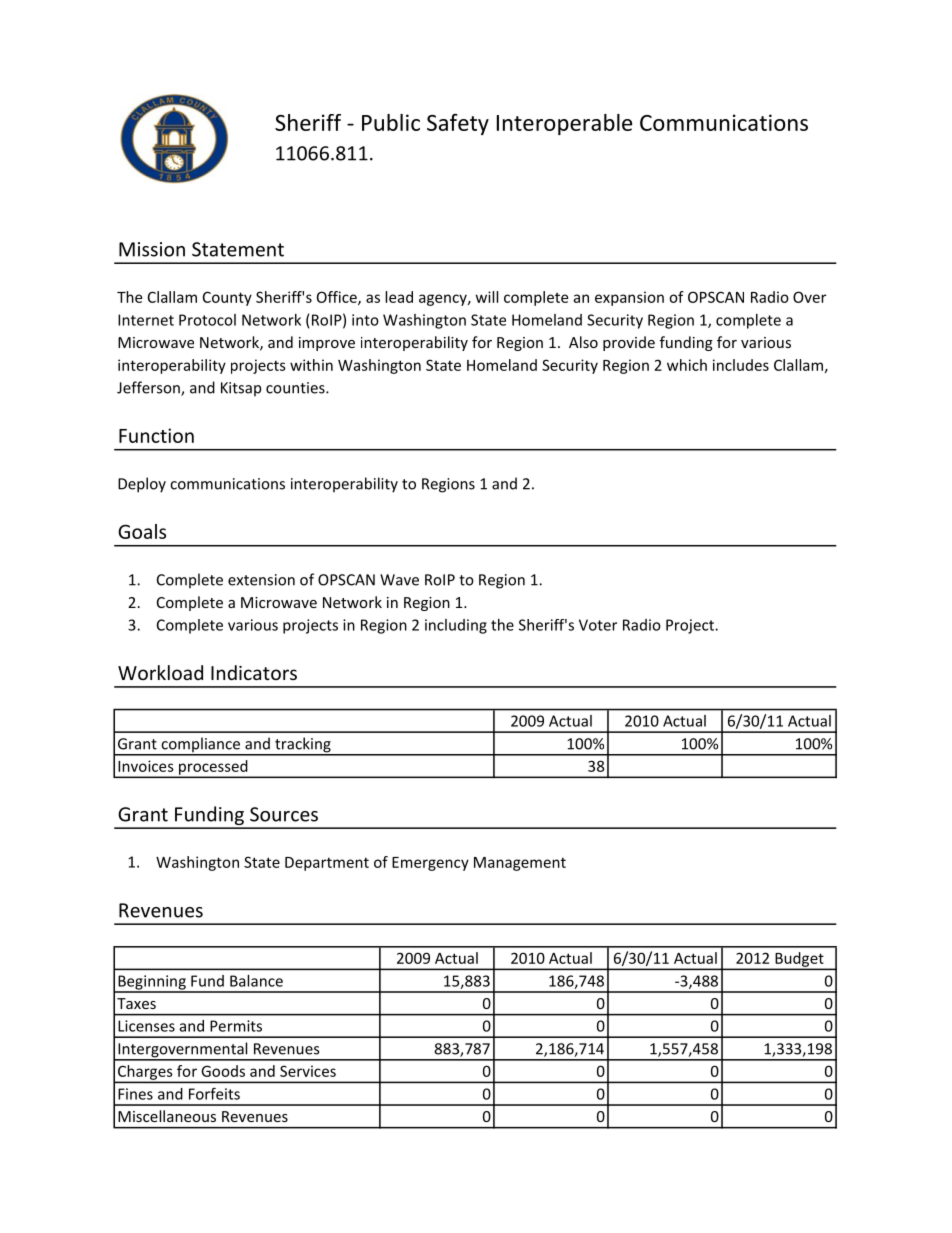 This image has height=1233, width=952. What do you see at coordinates (214, 1093) in the image?
I see `Forfeits` at bounding box center [214, 1093].
